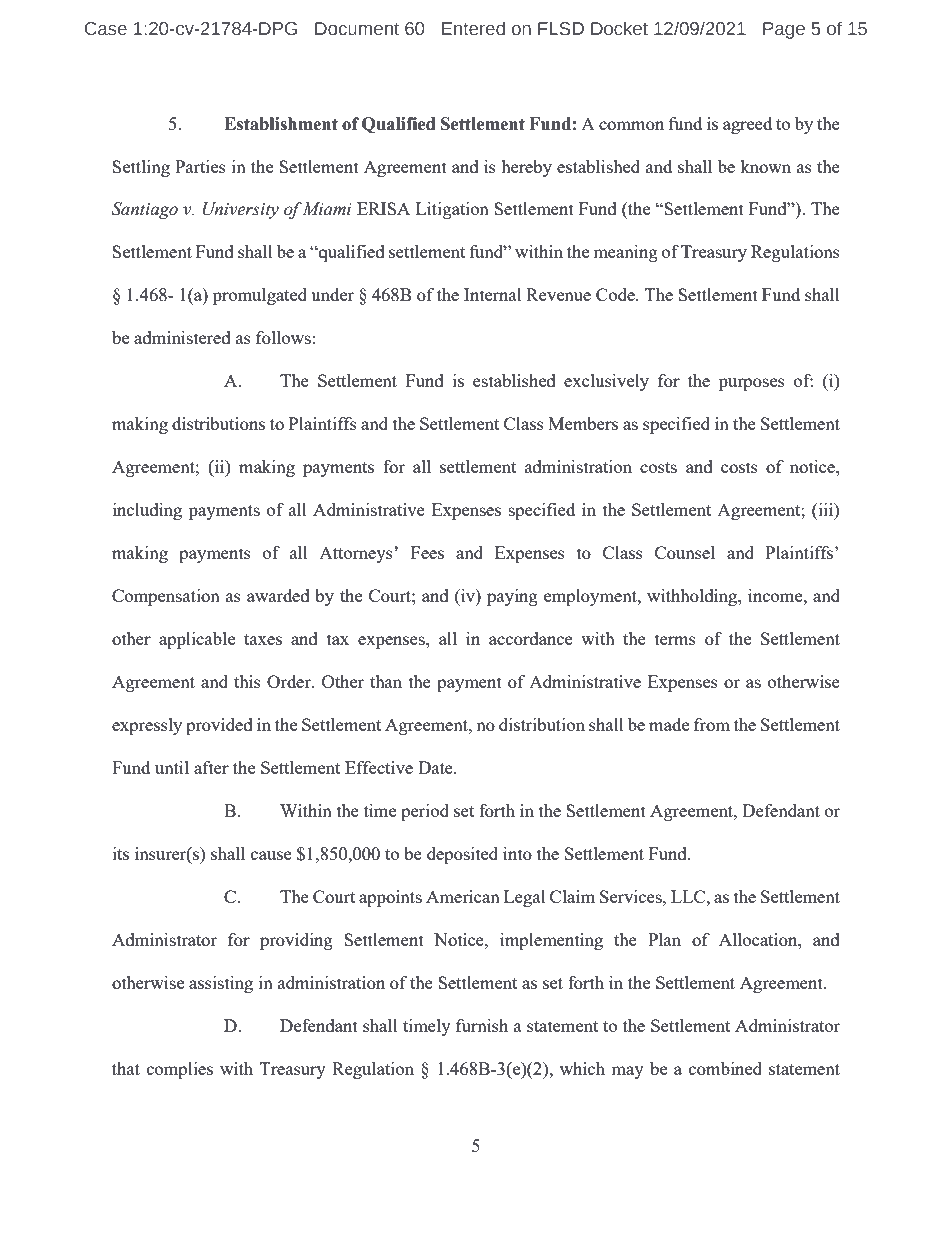 The width and height of the screenshot is (952, 1233). I want to click on including, so click(147, 511).
